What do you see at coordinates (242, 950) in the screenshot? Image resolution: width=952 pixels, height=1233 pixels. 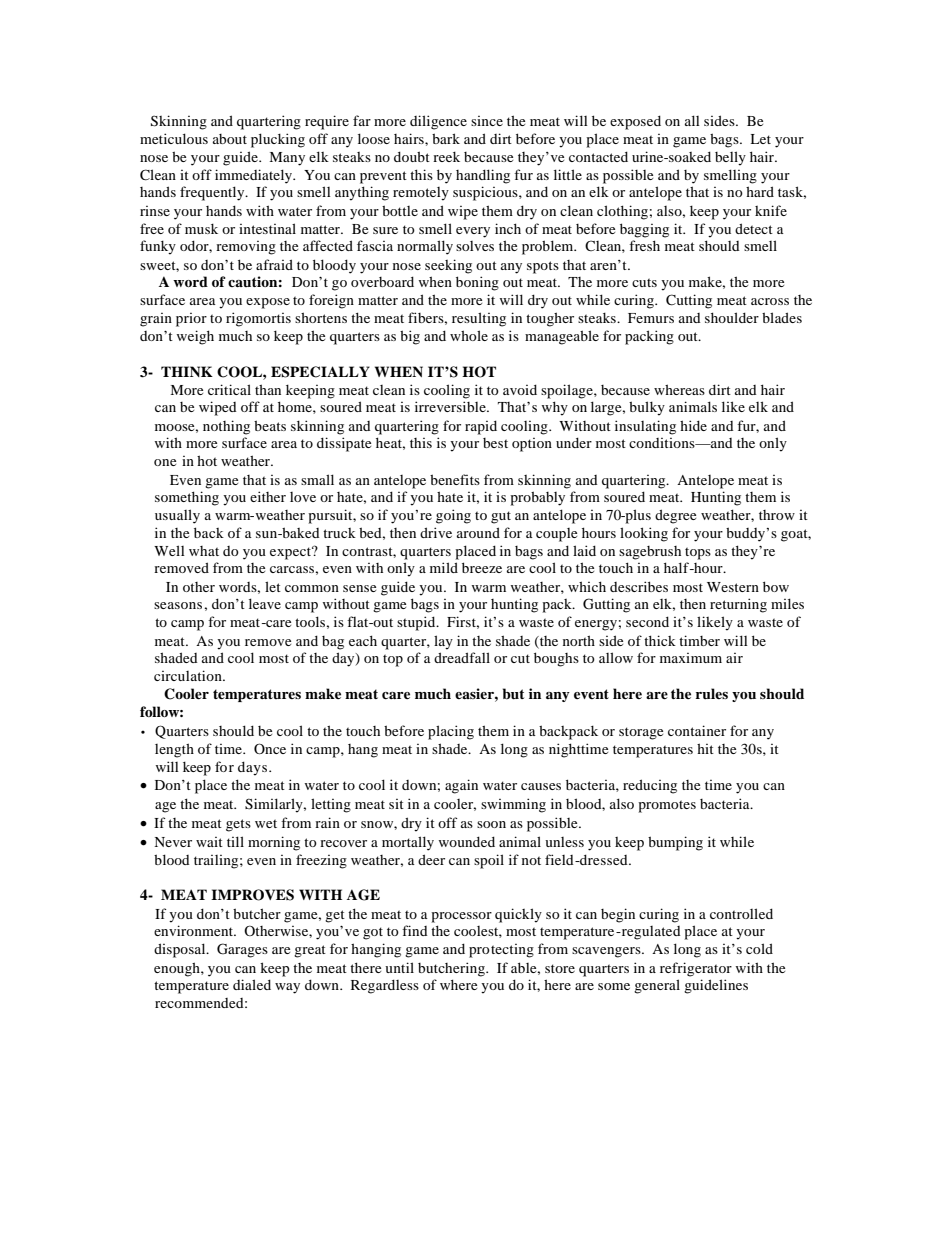 I see `Garages` at bounding box center [242, 950].
